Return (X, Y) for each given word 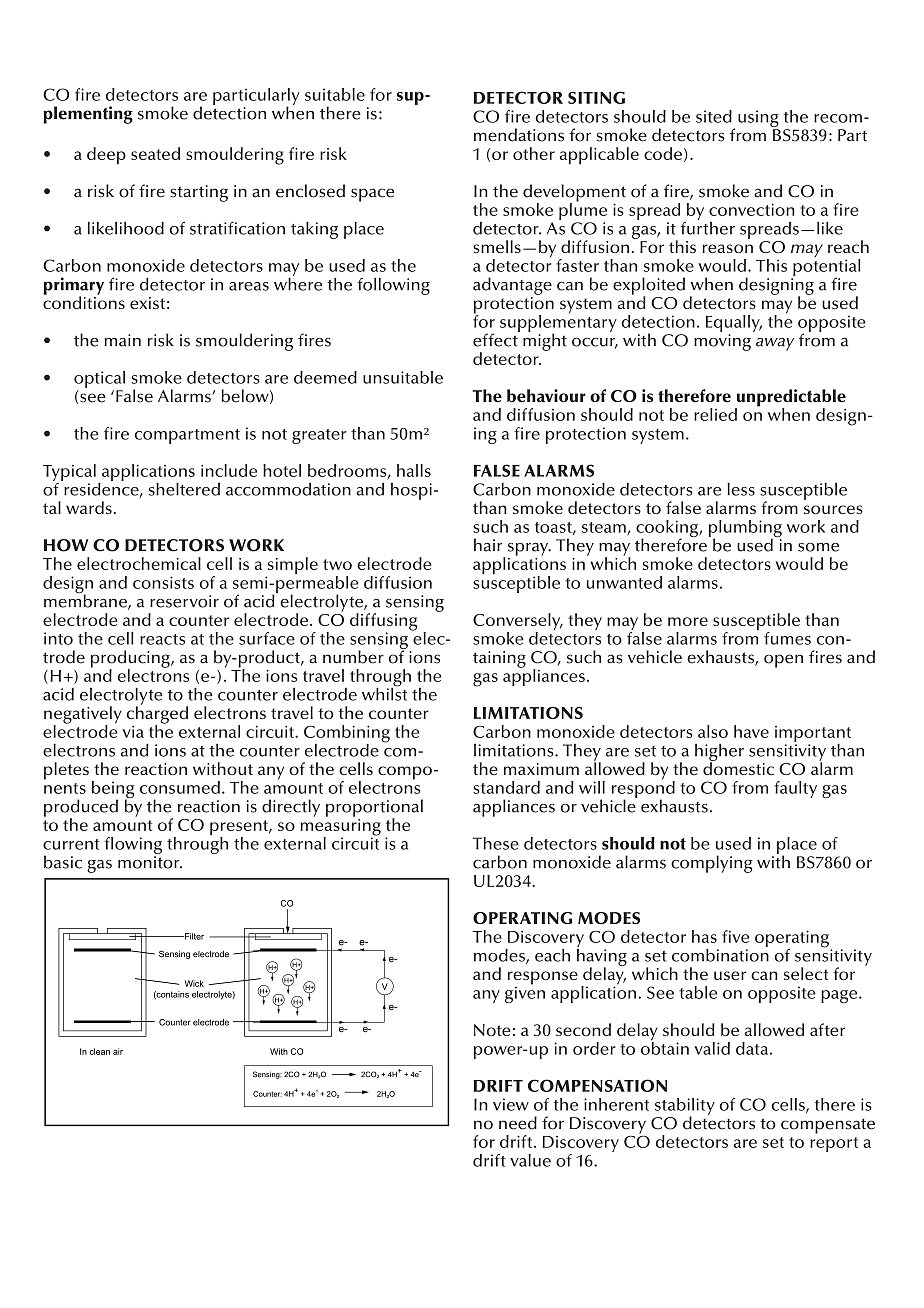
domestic (738, 767)
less (741, 489)
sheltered (184, 489)
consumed (180, 787)
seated (155, 153)
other (534, 153)
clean (99, 1051)
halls (414, 470)
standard (506, 787)
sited (714, 116)
